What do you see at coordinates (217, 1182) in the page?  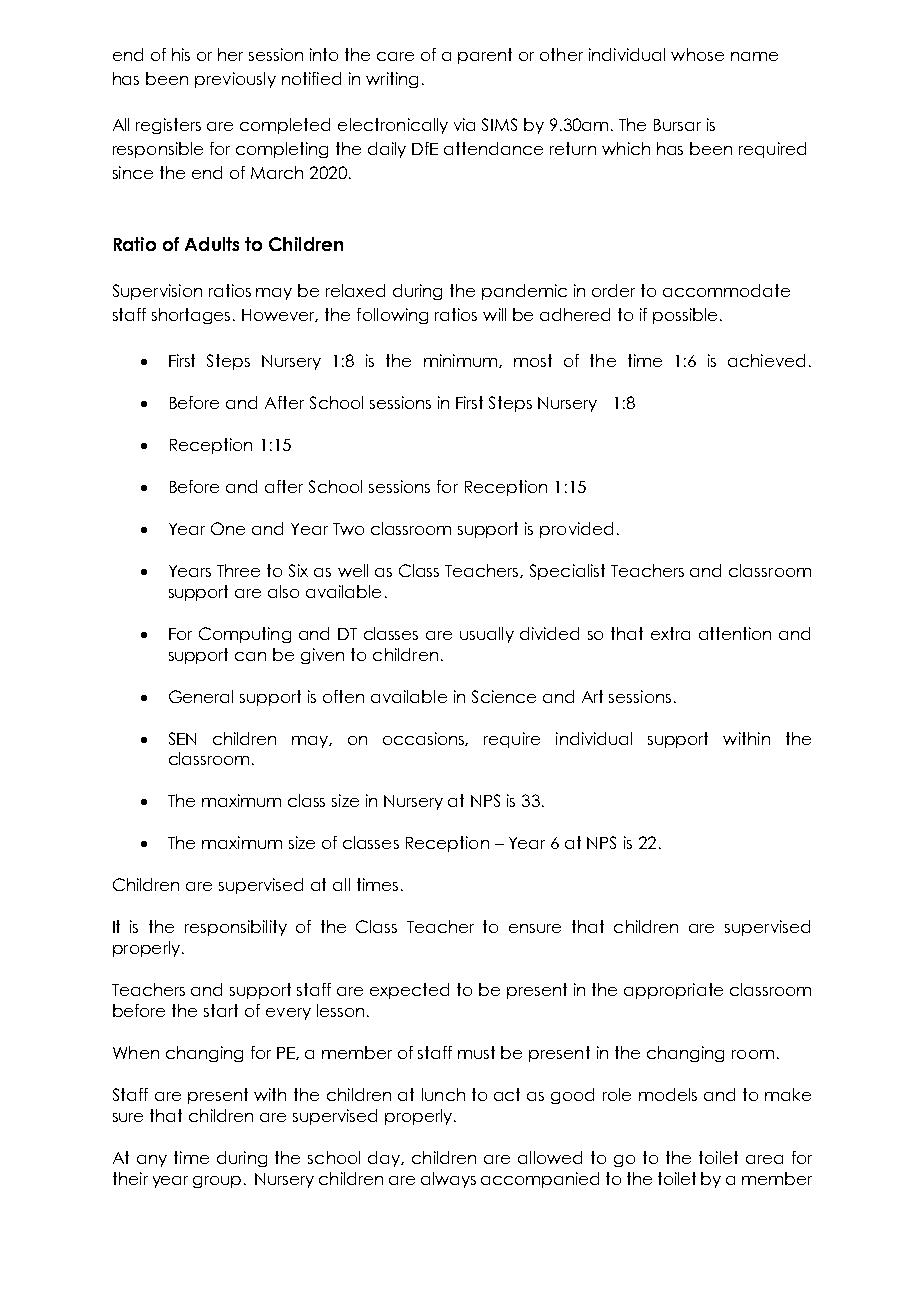 I see `group` at bounding box center [217, 1182].
